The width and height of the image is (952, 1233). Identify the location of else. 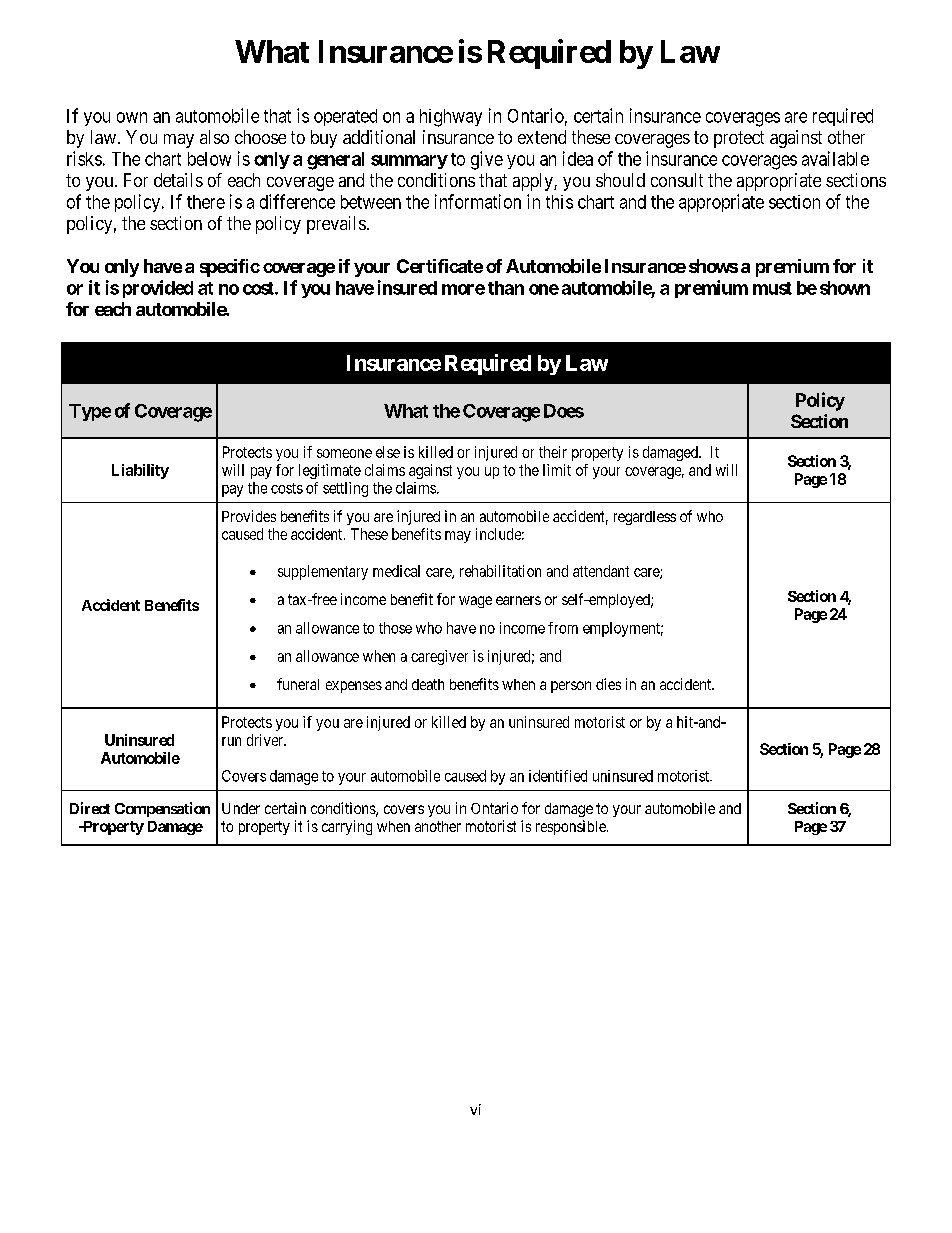
(388, 452).
